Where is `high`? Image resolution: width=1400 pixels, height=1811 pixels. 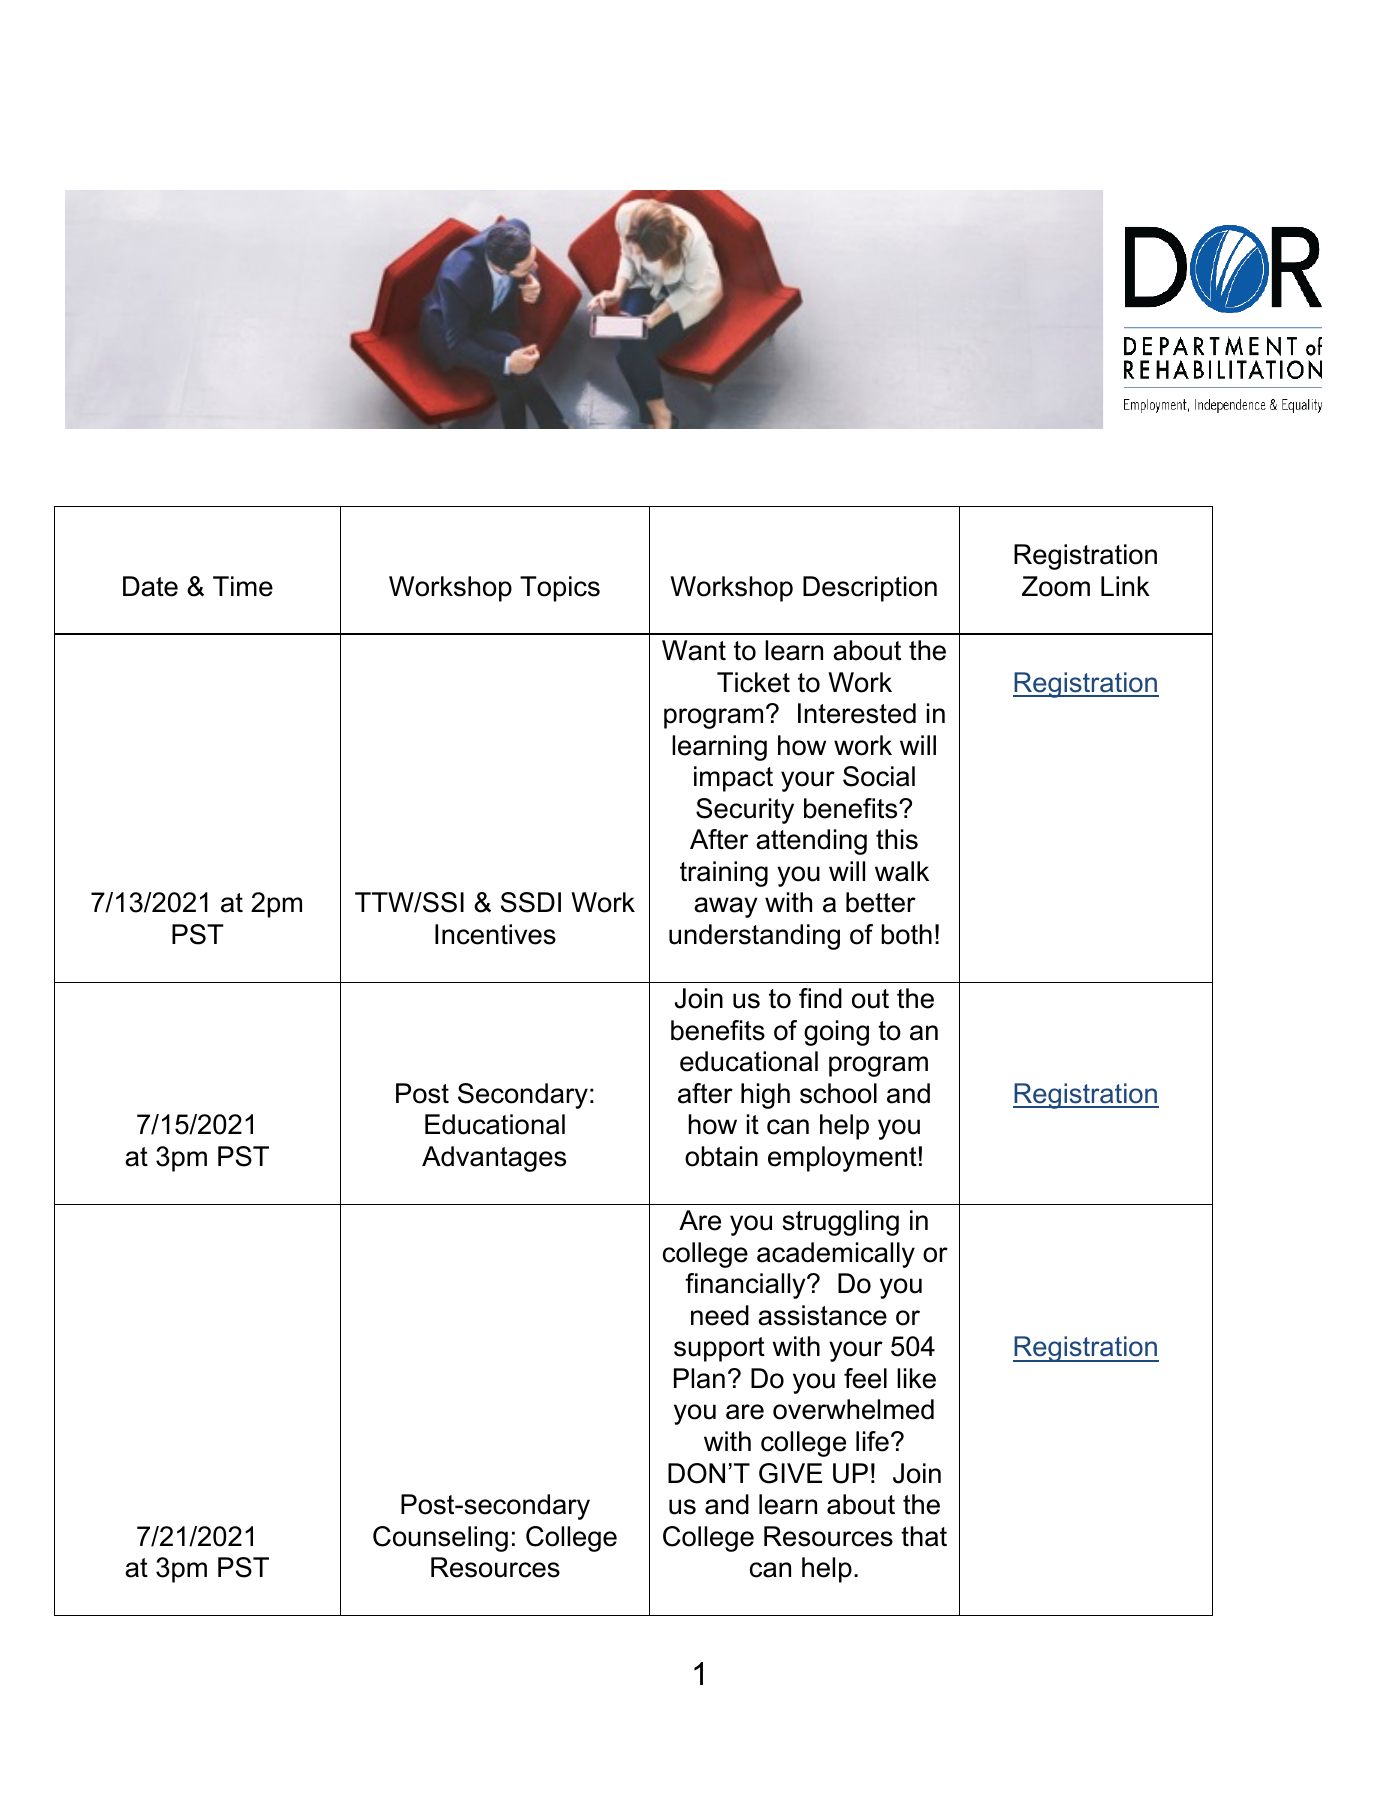
high is located at coordinates (765, 1096).
